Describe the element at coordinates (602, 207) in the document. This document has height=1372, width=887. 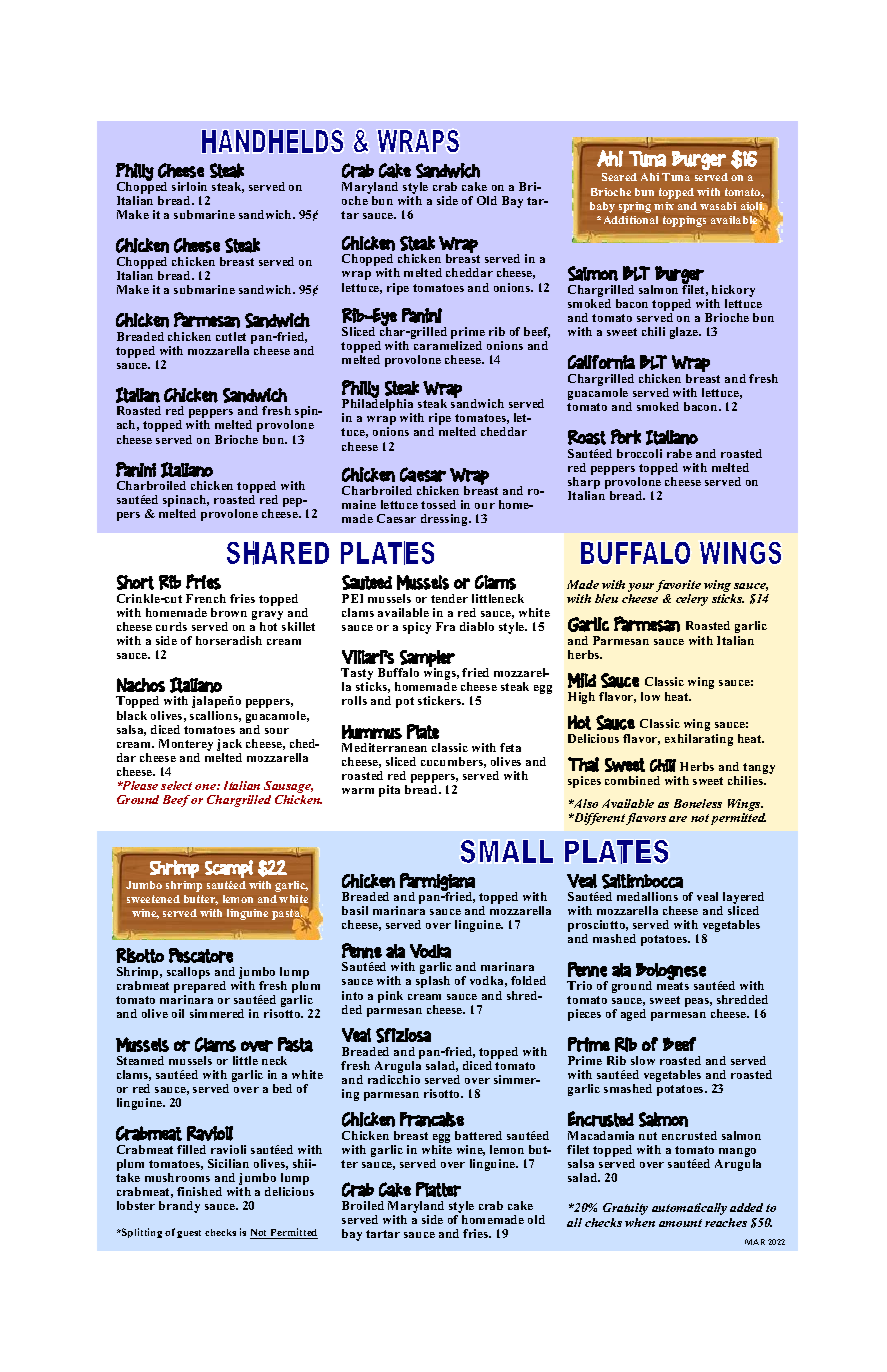
I see `baby` at that location.
